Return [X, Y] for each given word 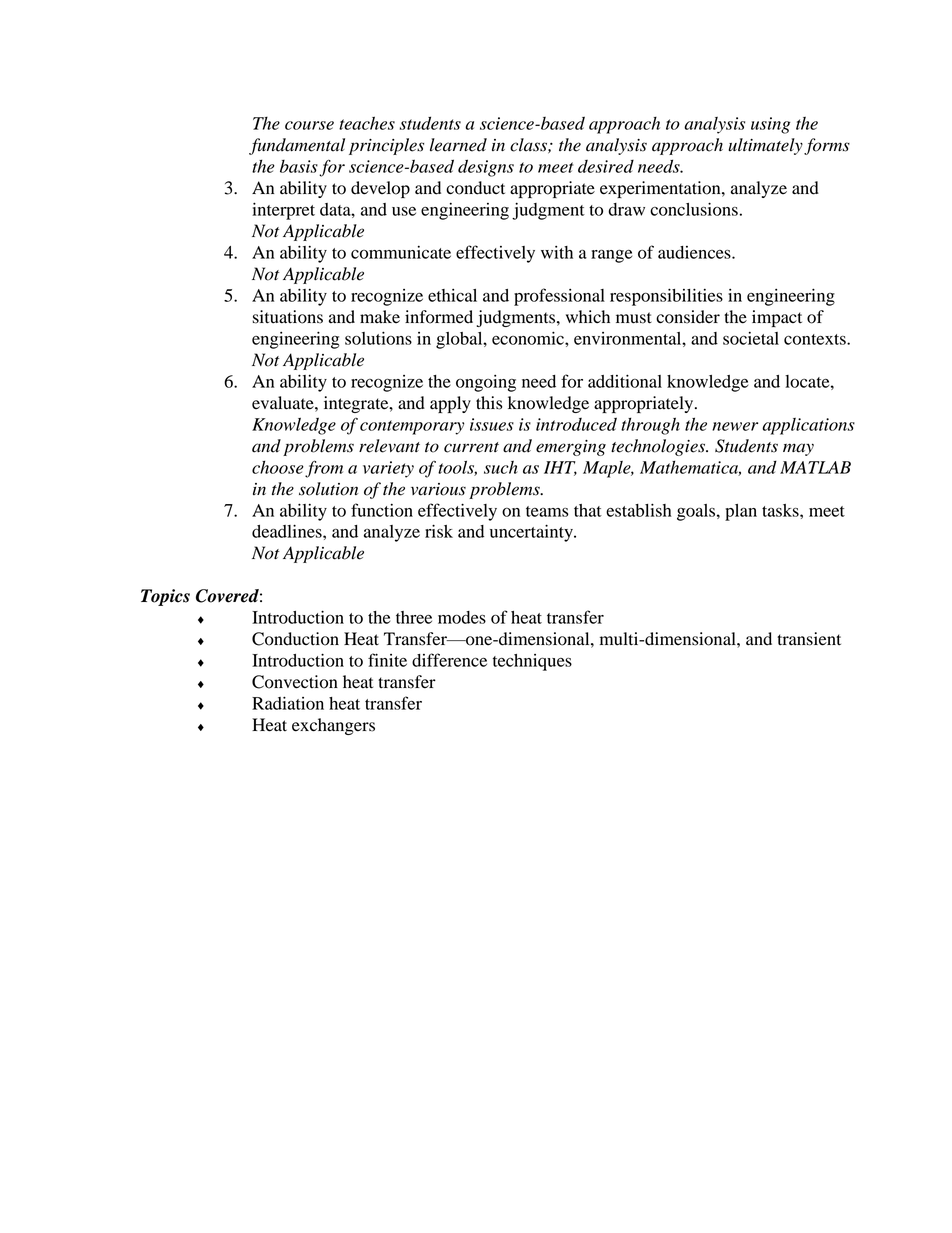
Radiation [288, 703]
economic [529, 338]
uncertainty [532, 533]
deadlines [288, 531]
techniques [532, 662]
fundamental [297, 146]
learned [458, 145]
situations [288, 317]
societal [751, 338]
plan [741, 512]
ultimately [765, 146]
